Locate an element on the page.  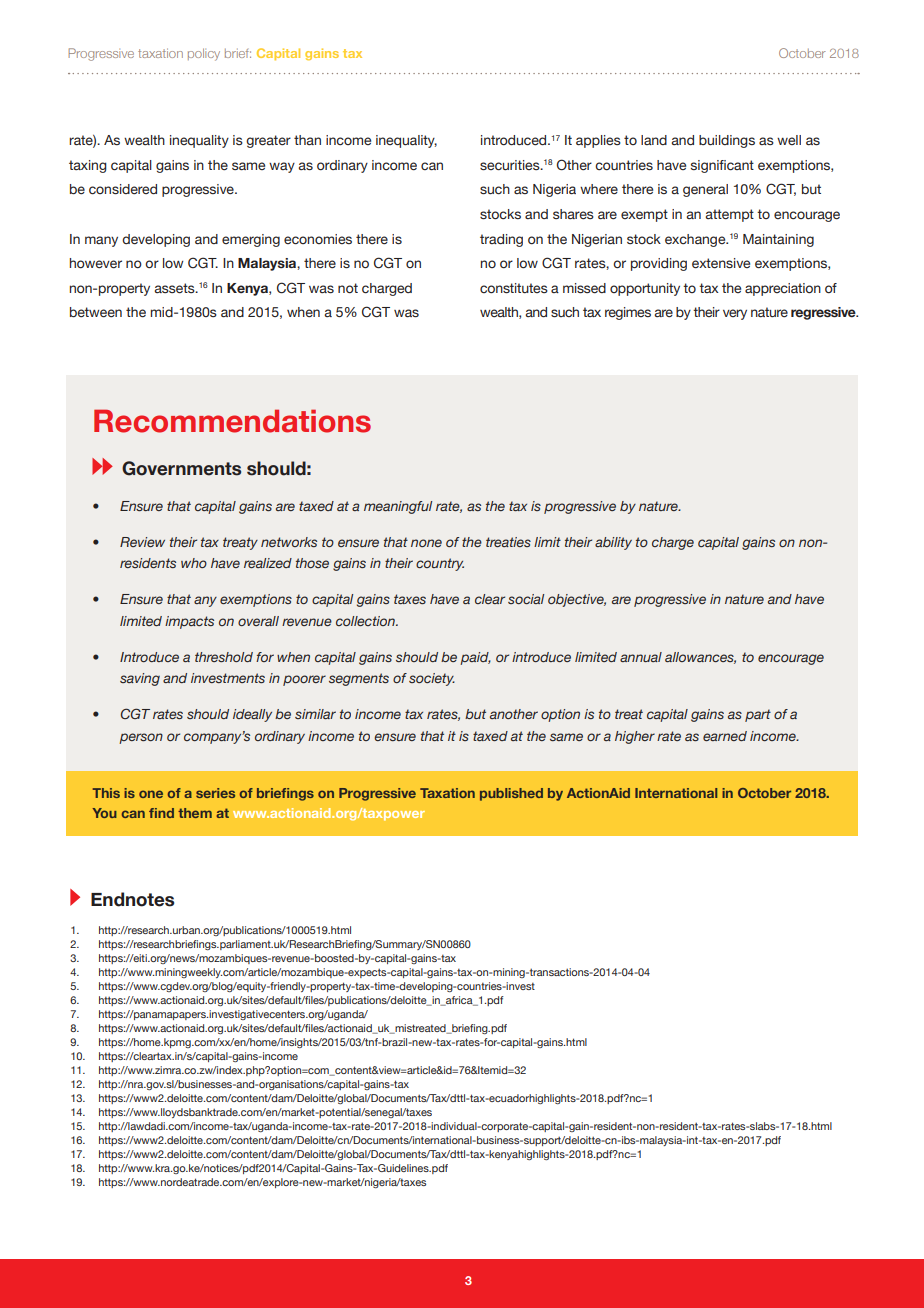
Governments is located at coordinates (181, 468).
